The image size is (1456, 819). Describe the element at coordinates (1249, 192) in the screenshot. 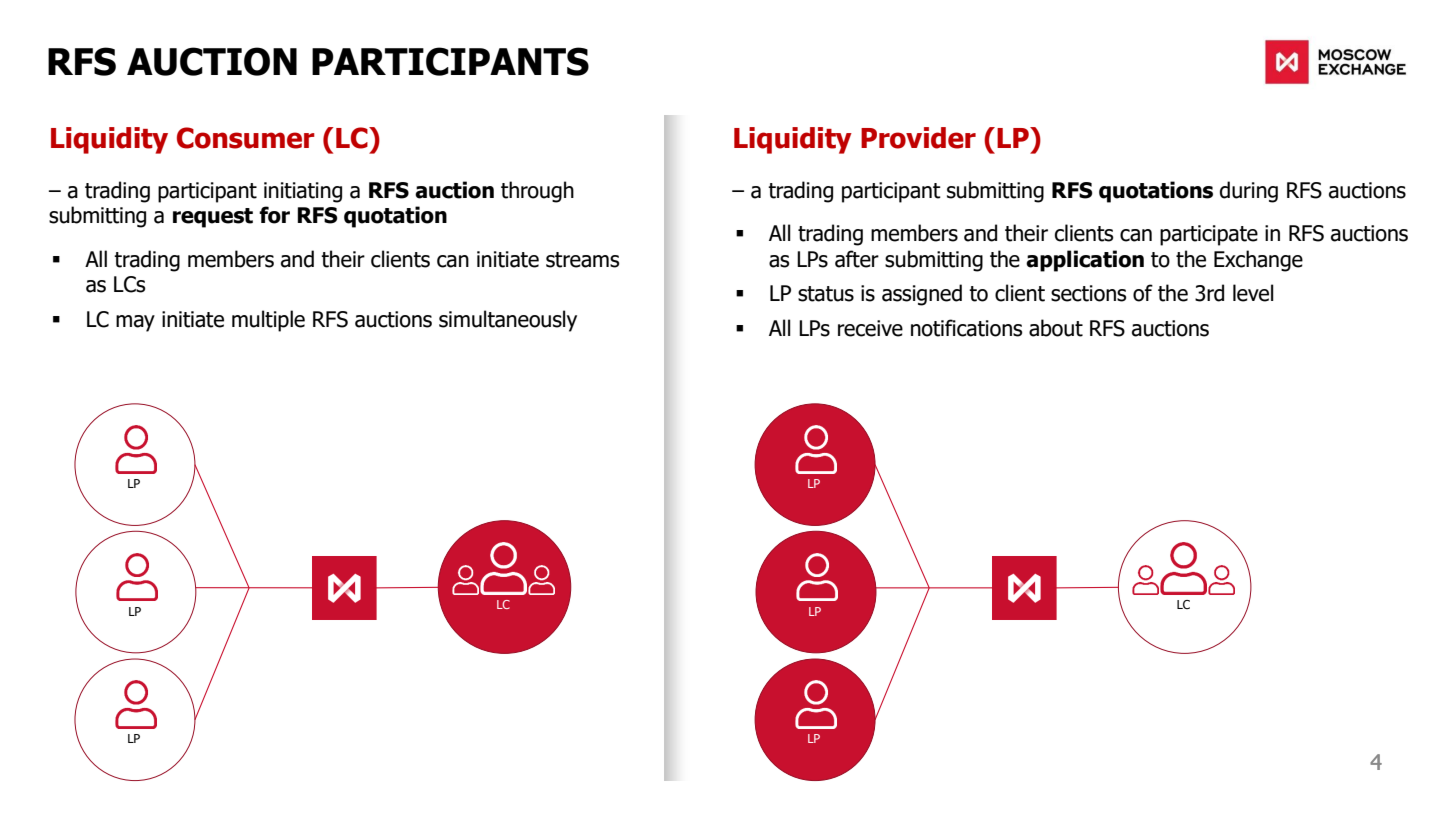

I see `during` at that location.
